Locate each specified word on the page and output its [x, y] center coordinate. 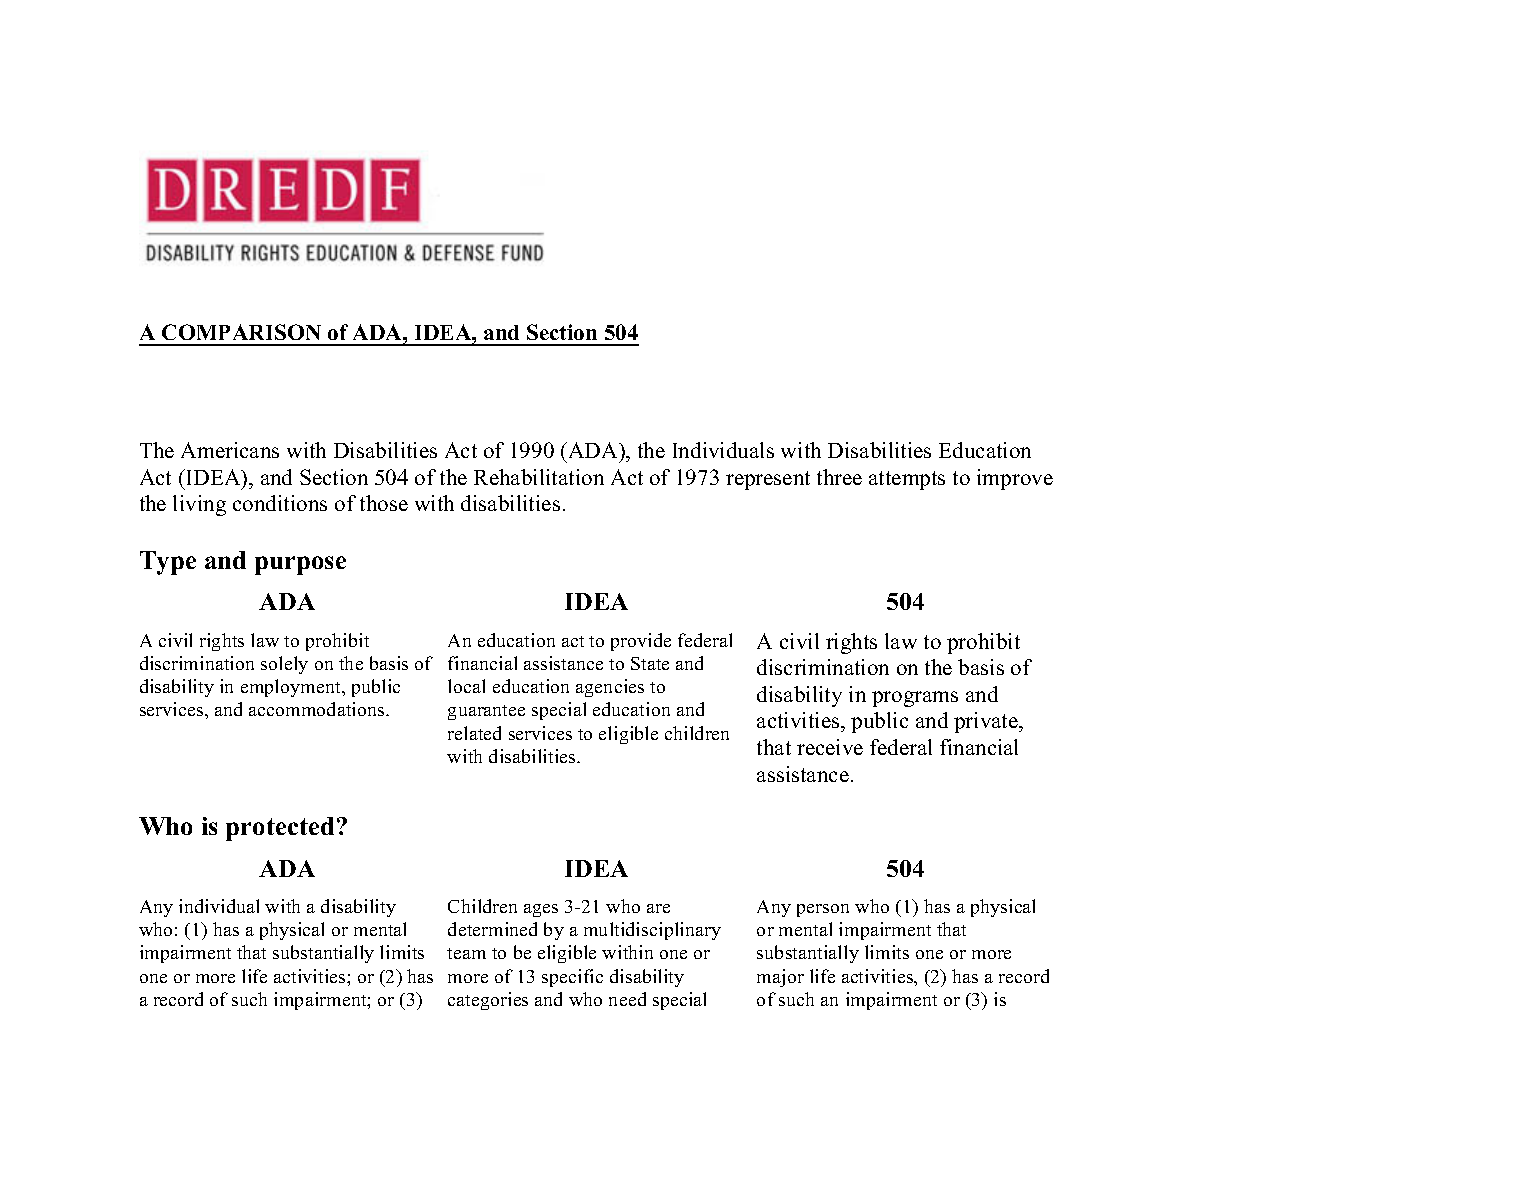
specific [572, 978]
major [780, 978]
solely [284, 665]
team [466, 953]
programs [915, 699]
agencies [610, 688]
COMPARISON [241, 332]
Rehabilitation [539, 477]
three [839, 477]
